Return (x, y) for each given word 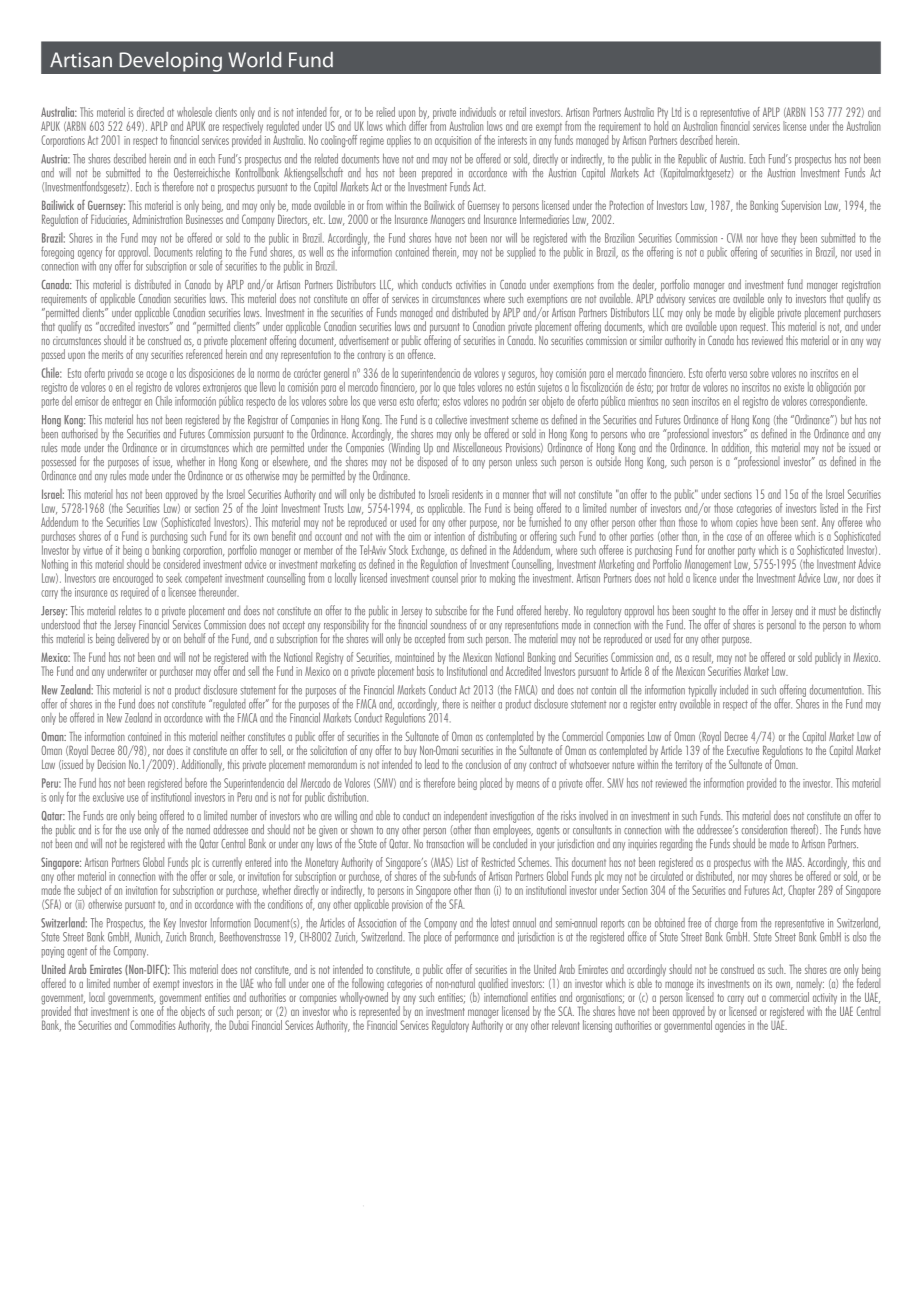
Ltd (676, 112)
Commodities (153, 1025)
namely (810, 985)
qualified (493, 984)
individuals (478, 112)
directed (150, 112)
